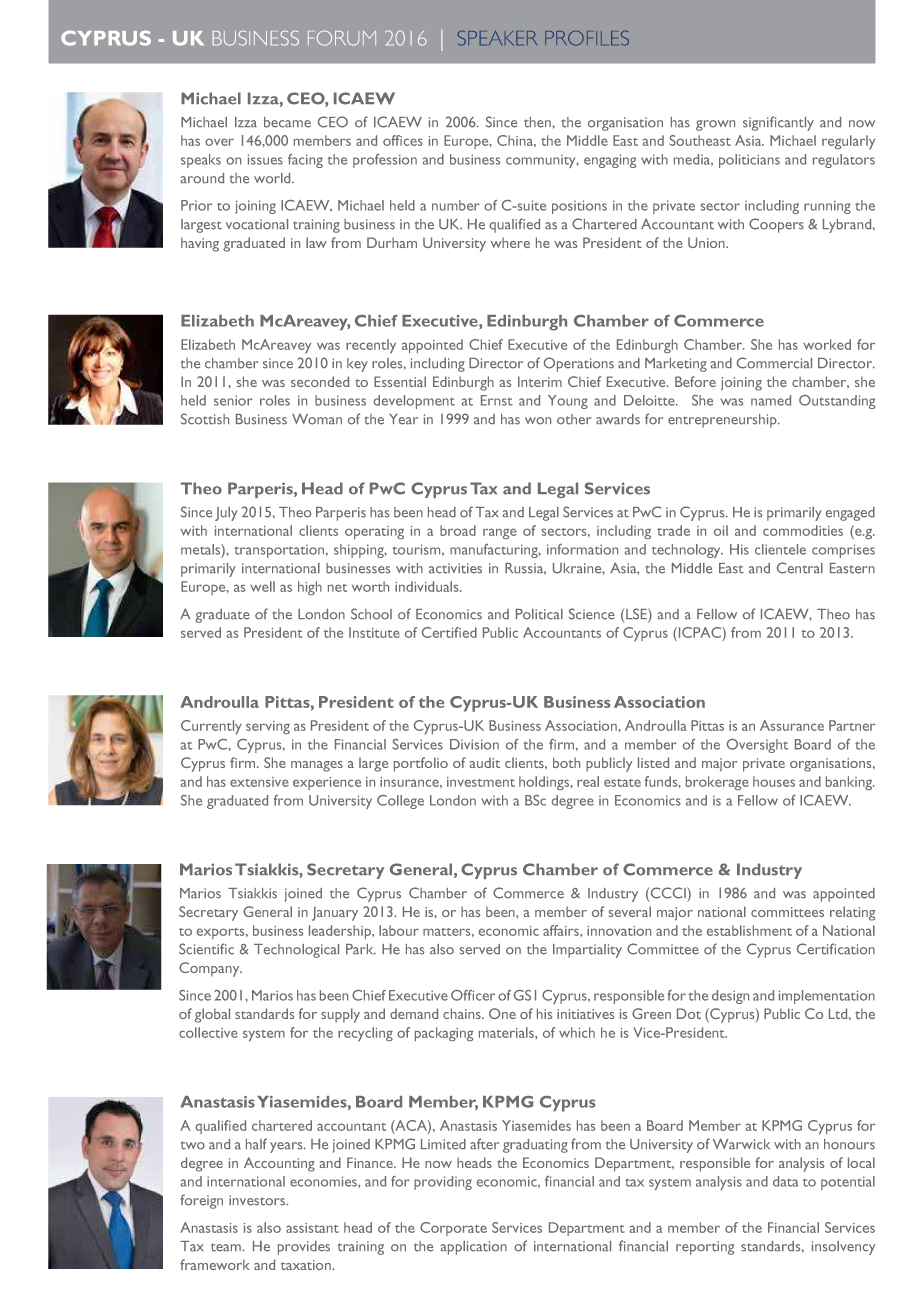 This screenshot has width=924, height=1308. I want to click on grown, so click(715, 125).
